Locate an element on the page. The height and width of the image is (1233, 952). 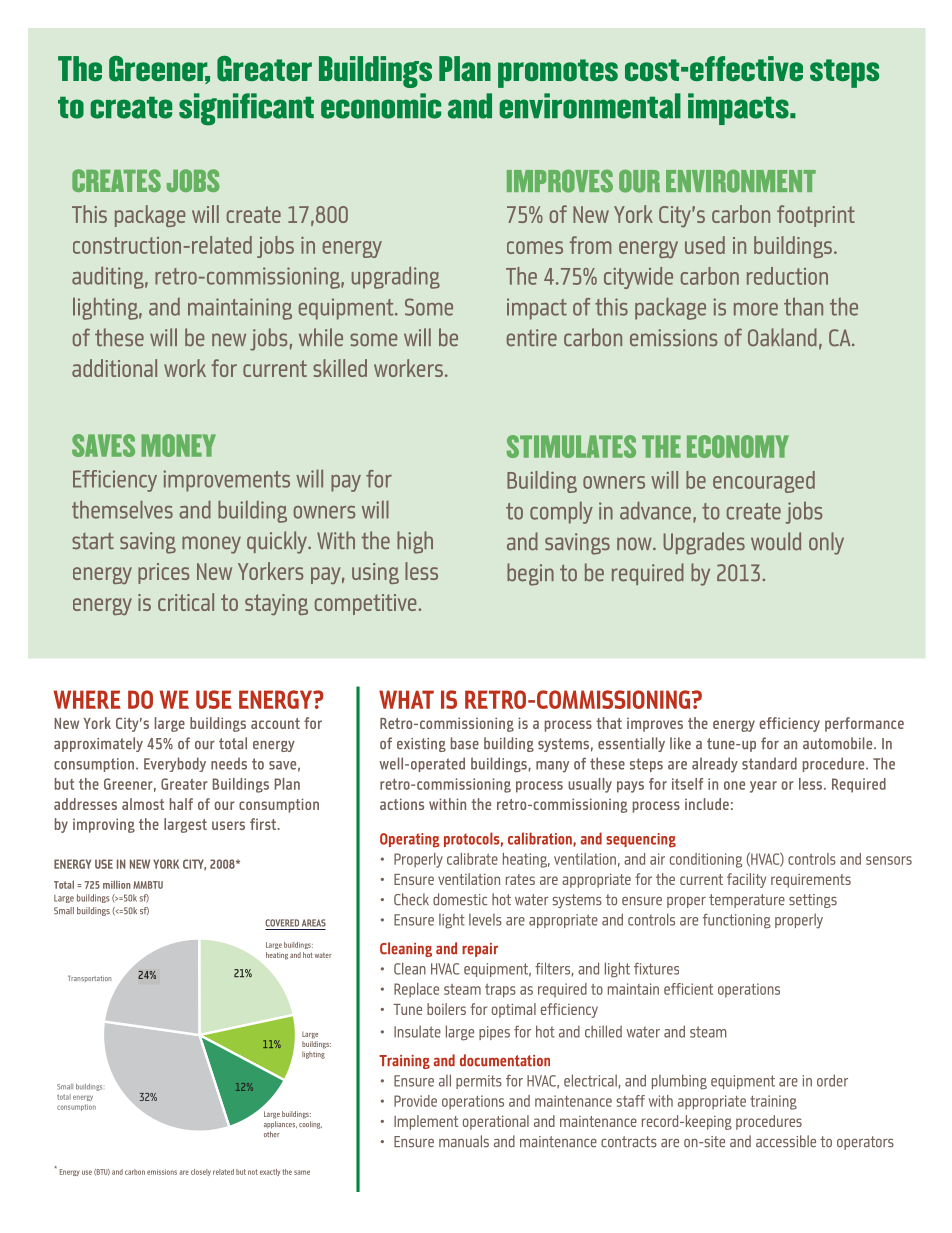
footprint is located at coordinates (816, 216).
